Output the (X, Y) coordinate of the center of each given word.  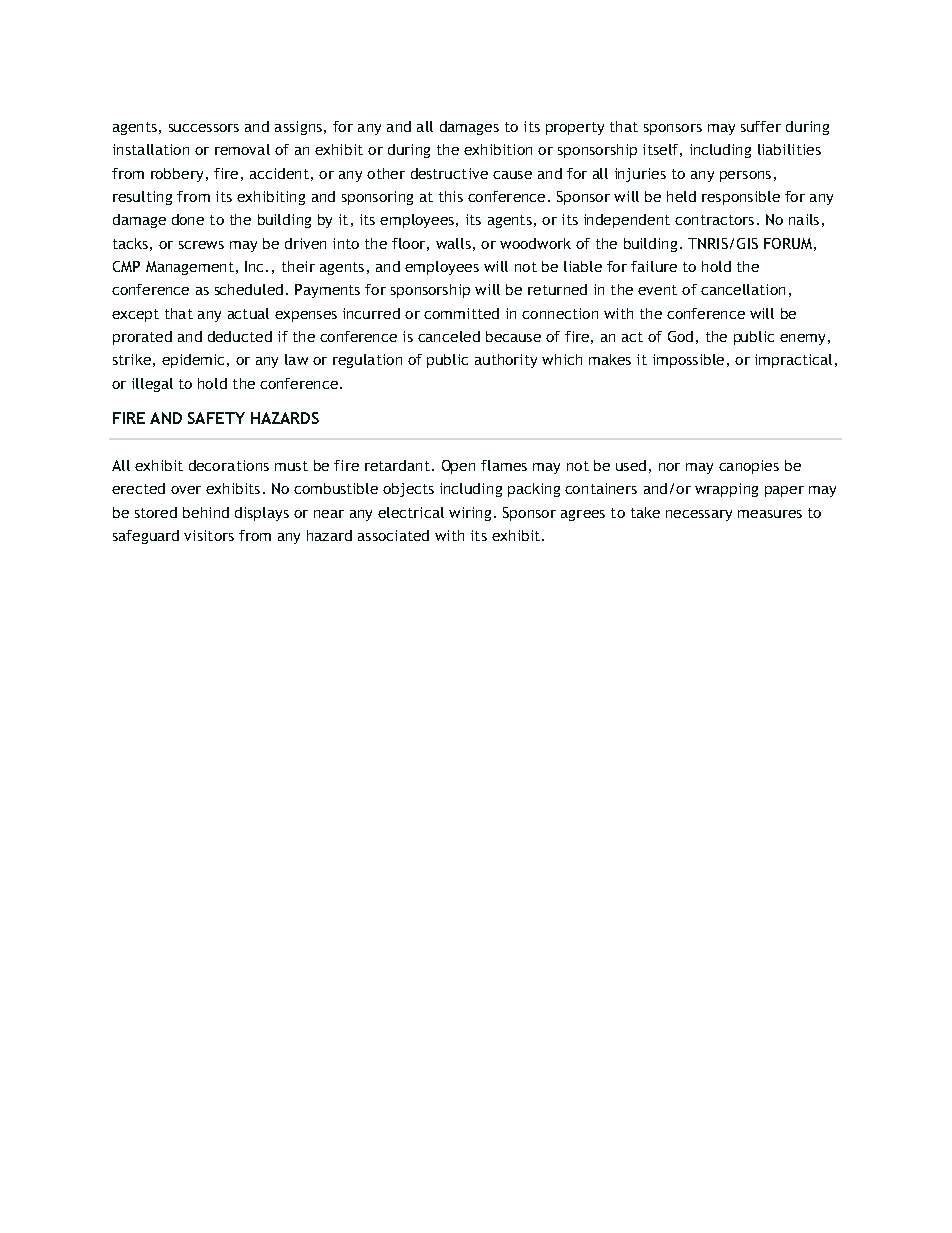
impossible (688, 361)
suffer (761, 126)
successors (204, 128)
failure (654, 266)
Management (190, 268)
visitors (209, 535)
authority (506, 361)
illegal (152, 385)
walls (453, 243)
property (575, 128)
